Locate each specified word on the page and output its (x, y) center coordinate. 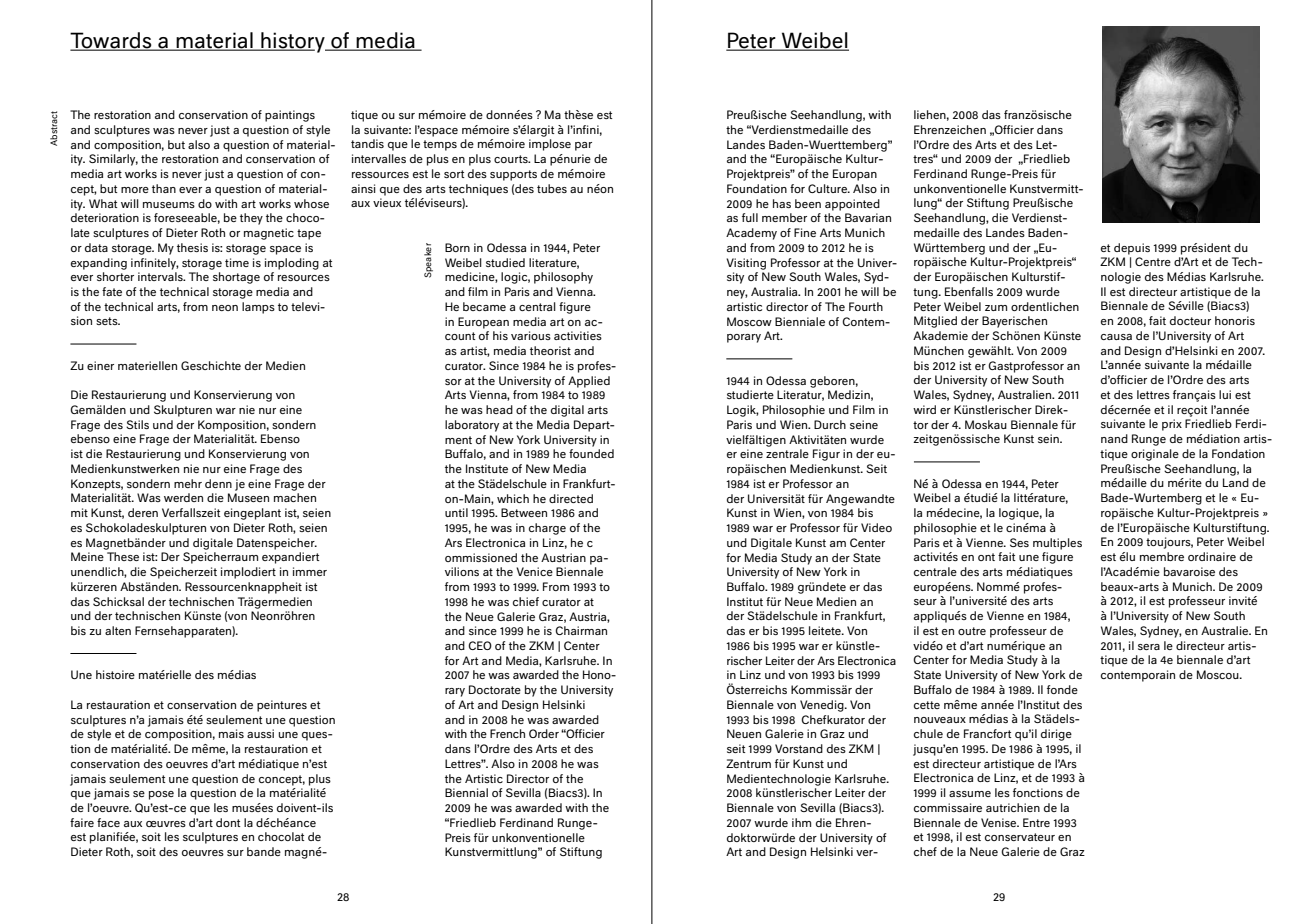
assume (970, 794)
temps (440, 145)
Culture (828, 188)
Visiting (746, 264)
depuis (1132, 249)
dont (228, 822)
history (293, 42)
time (237, 262)
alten (118, 630)
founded (591, 453)
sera (1149, 647)
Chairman (581, 630)
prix (1172, 425)
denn (218, 483)
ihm (801, 822)
